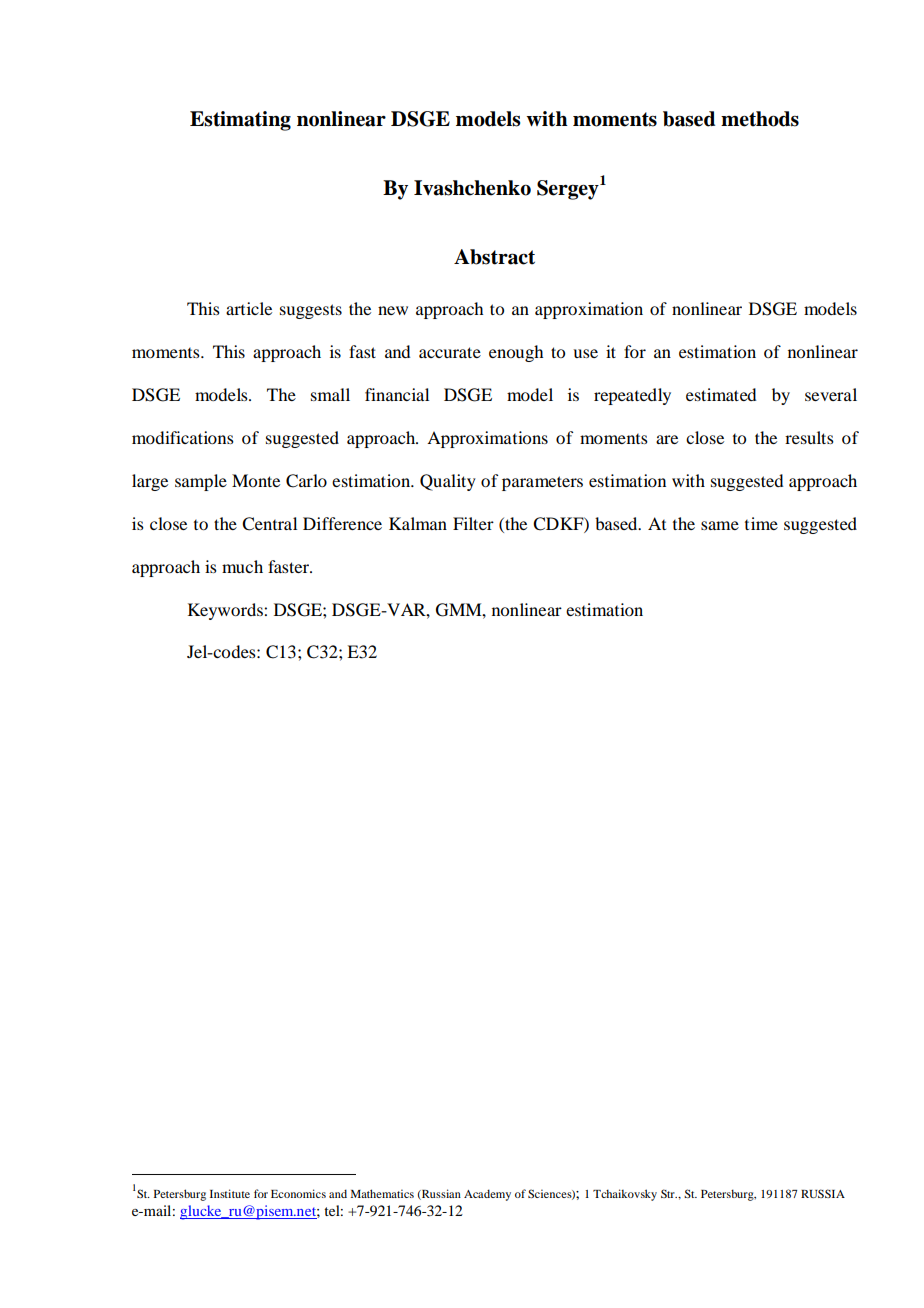 The height and width of the page is (1308, 924). What do you see at coordinates (625, 1195) in the page?
I see `Tchaikovsky` at bounding box center [625, 1195].
